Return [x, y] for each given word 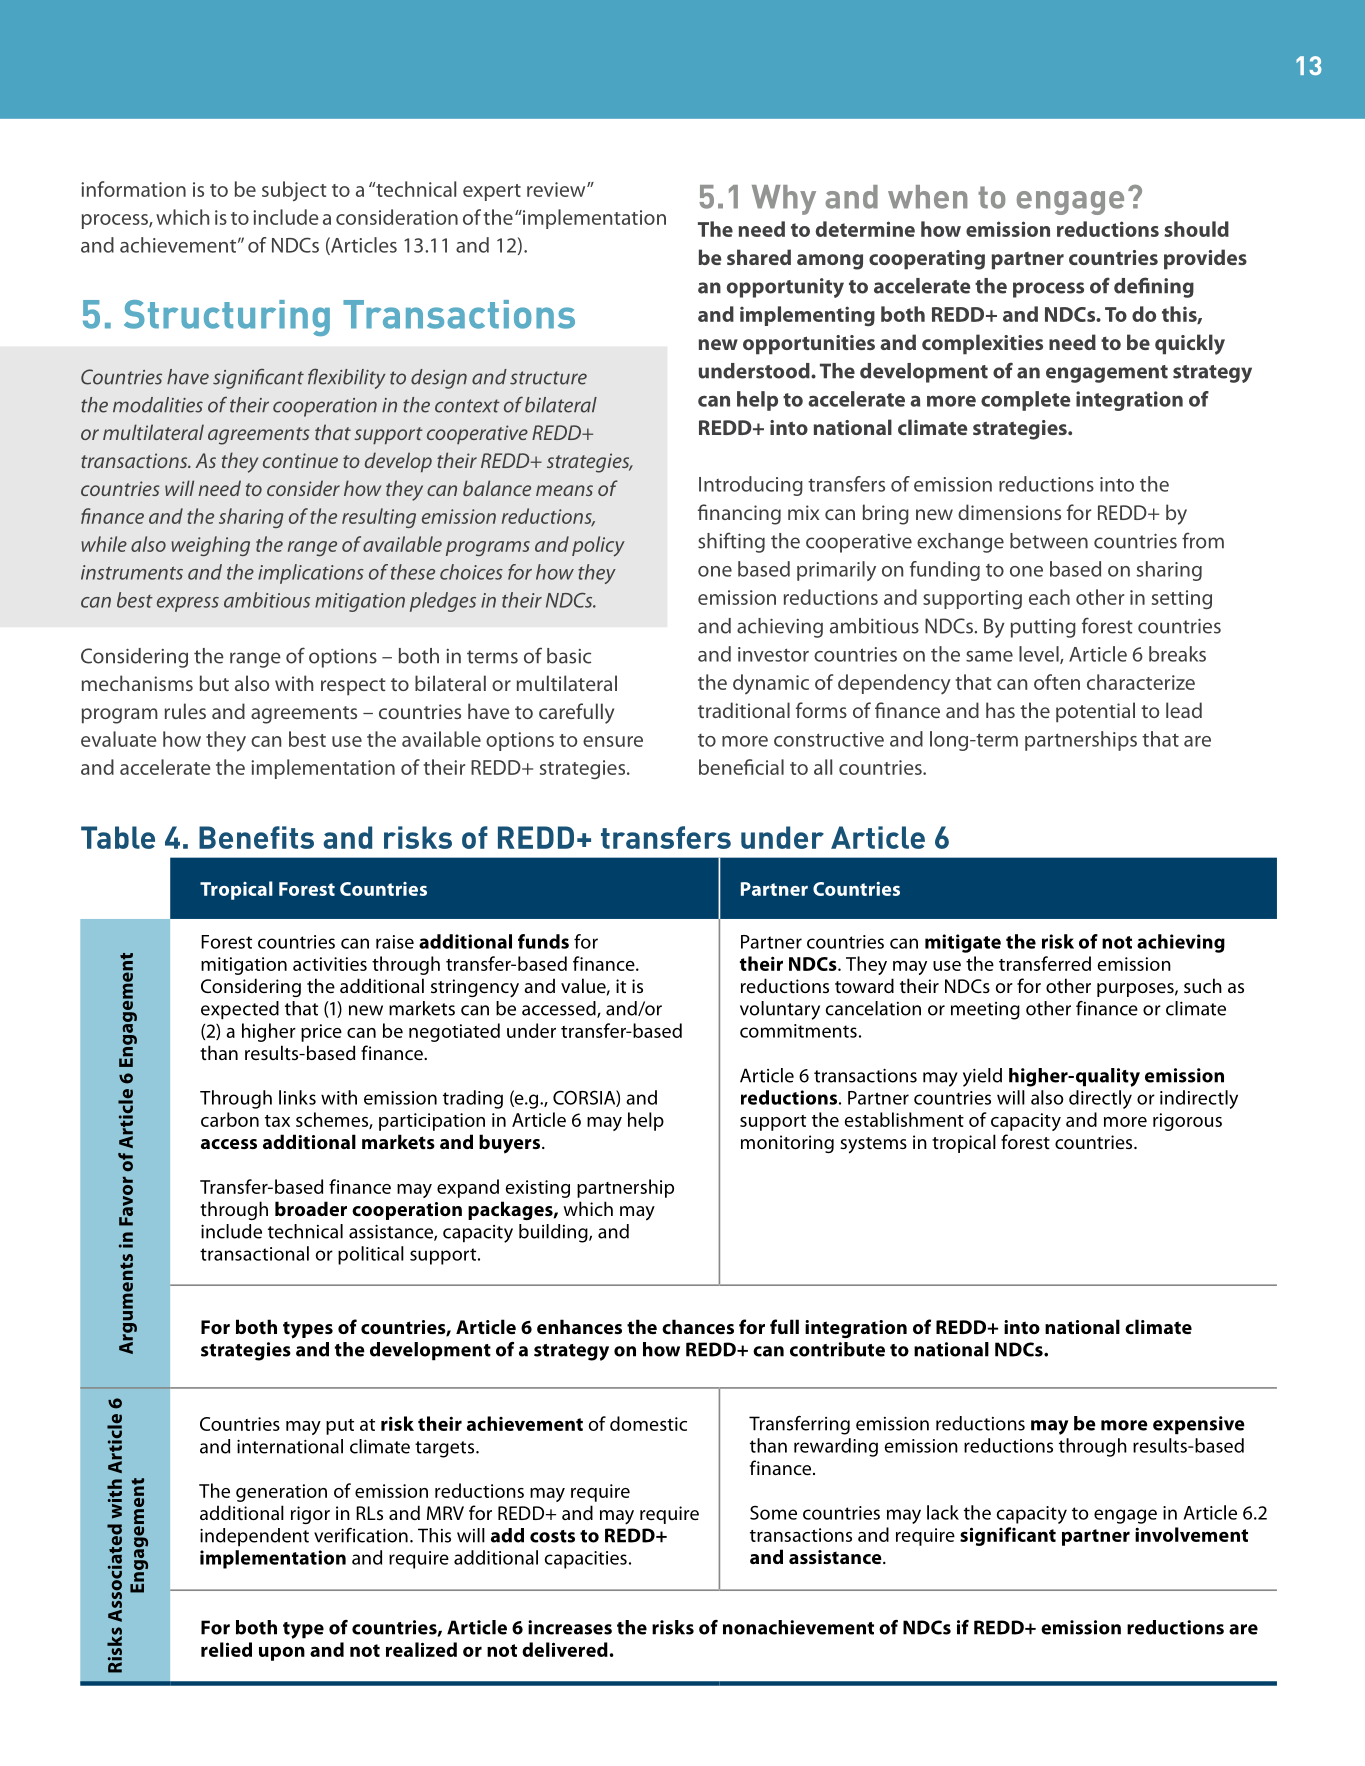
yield [982, 1077]
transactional [254, 1253]
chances [698, 1326]
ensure [613, 741]
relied [226, 1649]
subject [294, 191]
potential [1095, 712]
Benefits [256, 837]
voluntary [780, 1010]
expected [240, 1010]
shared [759, 257]
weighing [210, 546]
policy [598, 546]
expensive [1199, 1425]
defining [1154, 287]
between [1049, 541]
